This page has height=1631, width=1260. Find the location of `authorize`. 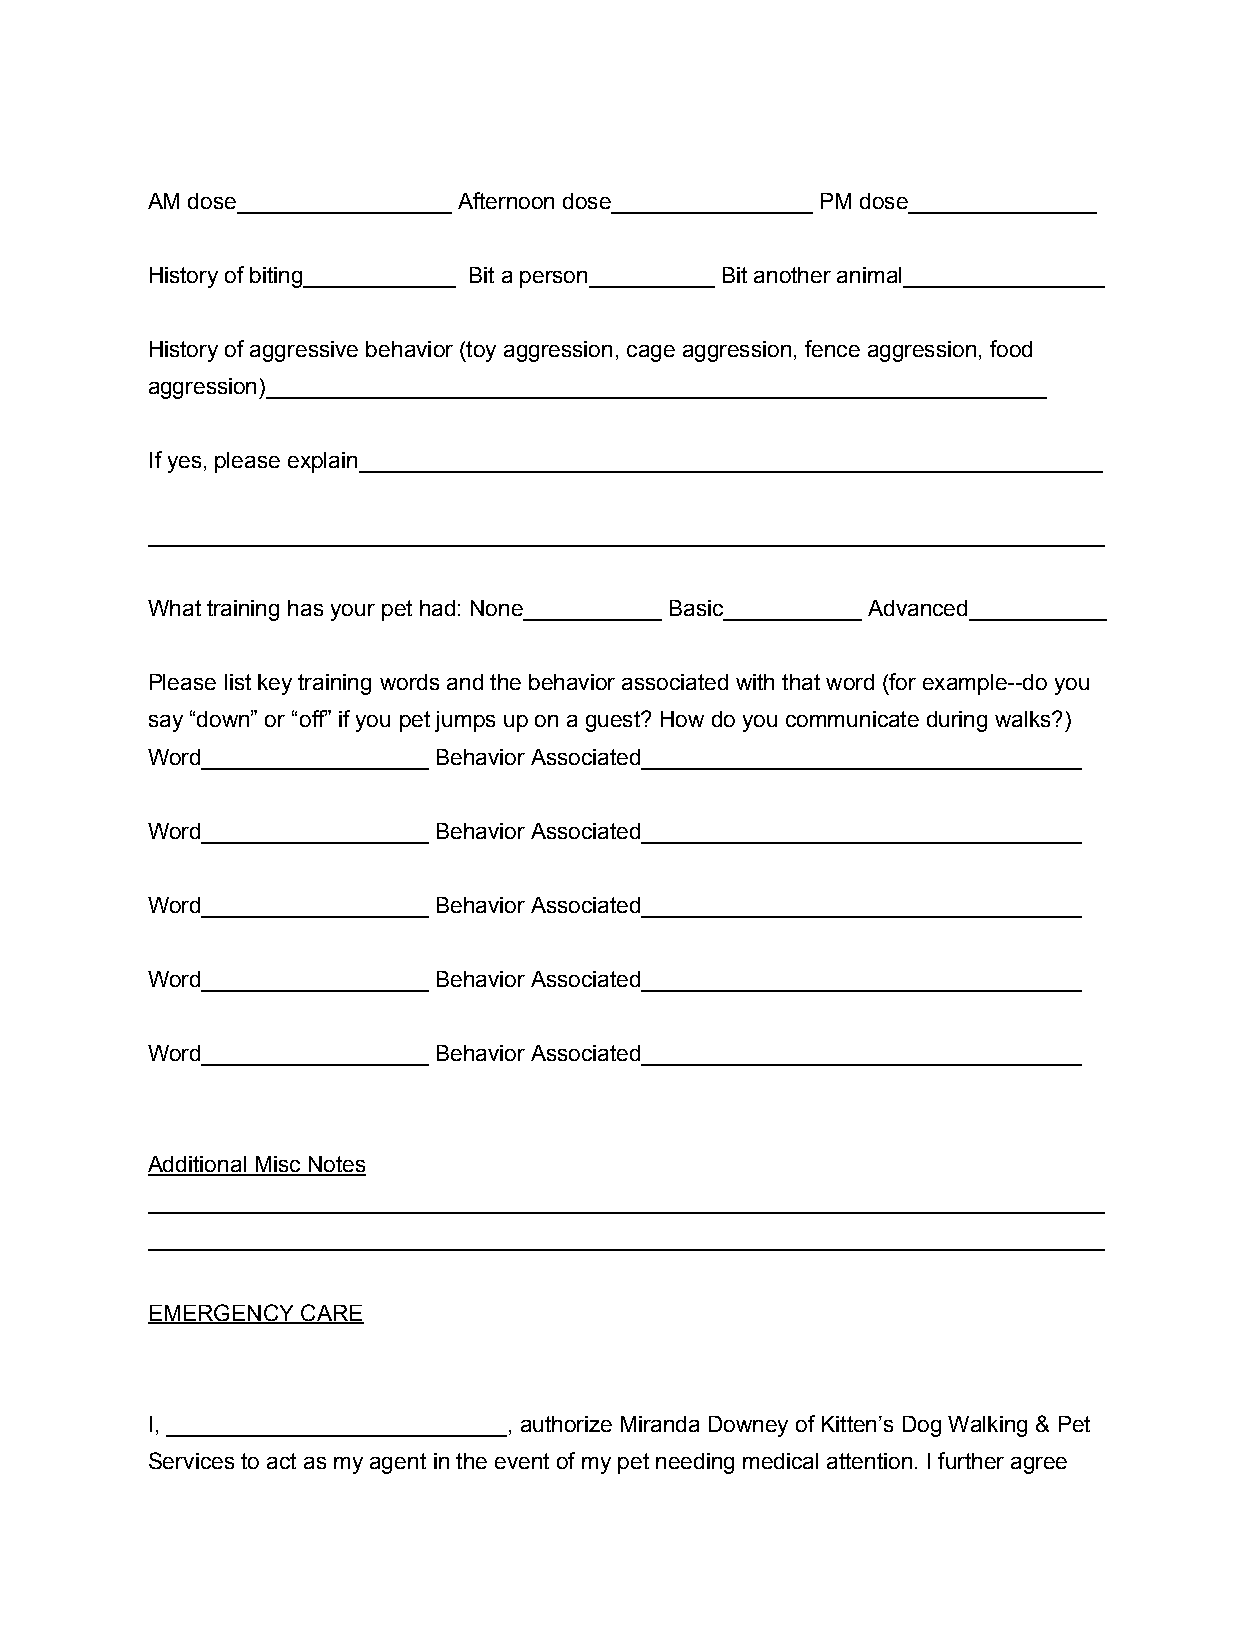

authorize is located at coordinates (566, 1424).
